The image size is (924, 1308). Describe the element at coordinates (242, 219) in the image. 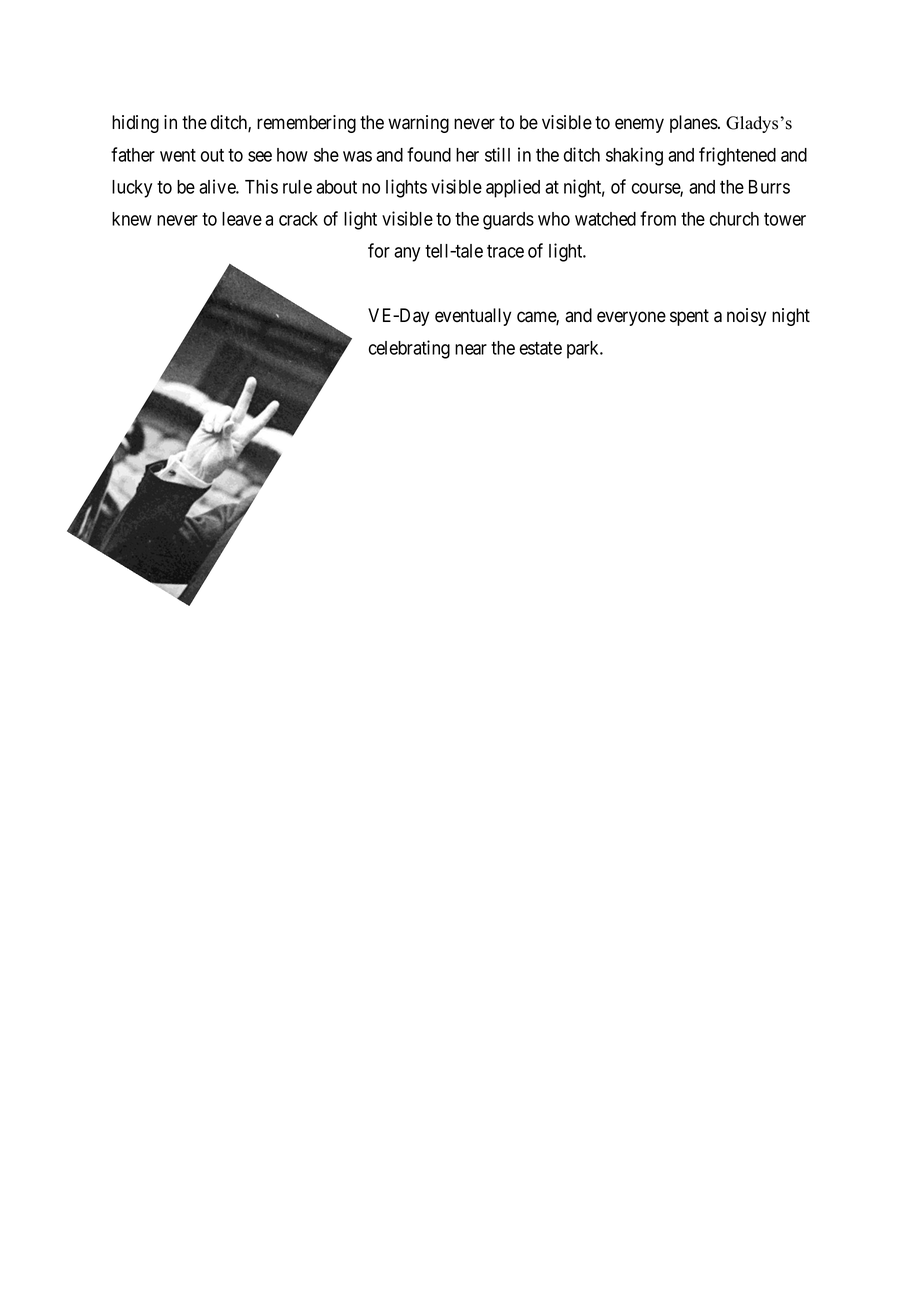

I see `leave` at that location.
